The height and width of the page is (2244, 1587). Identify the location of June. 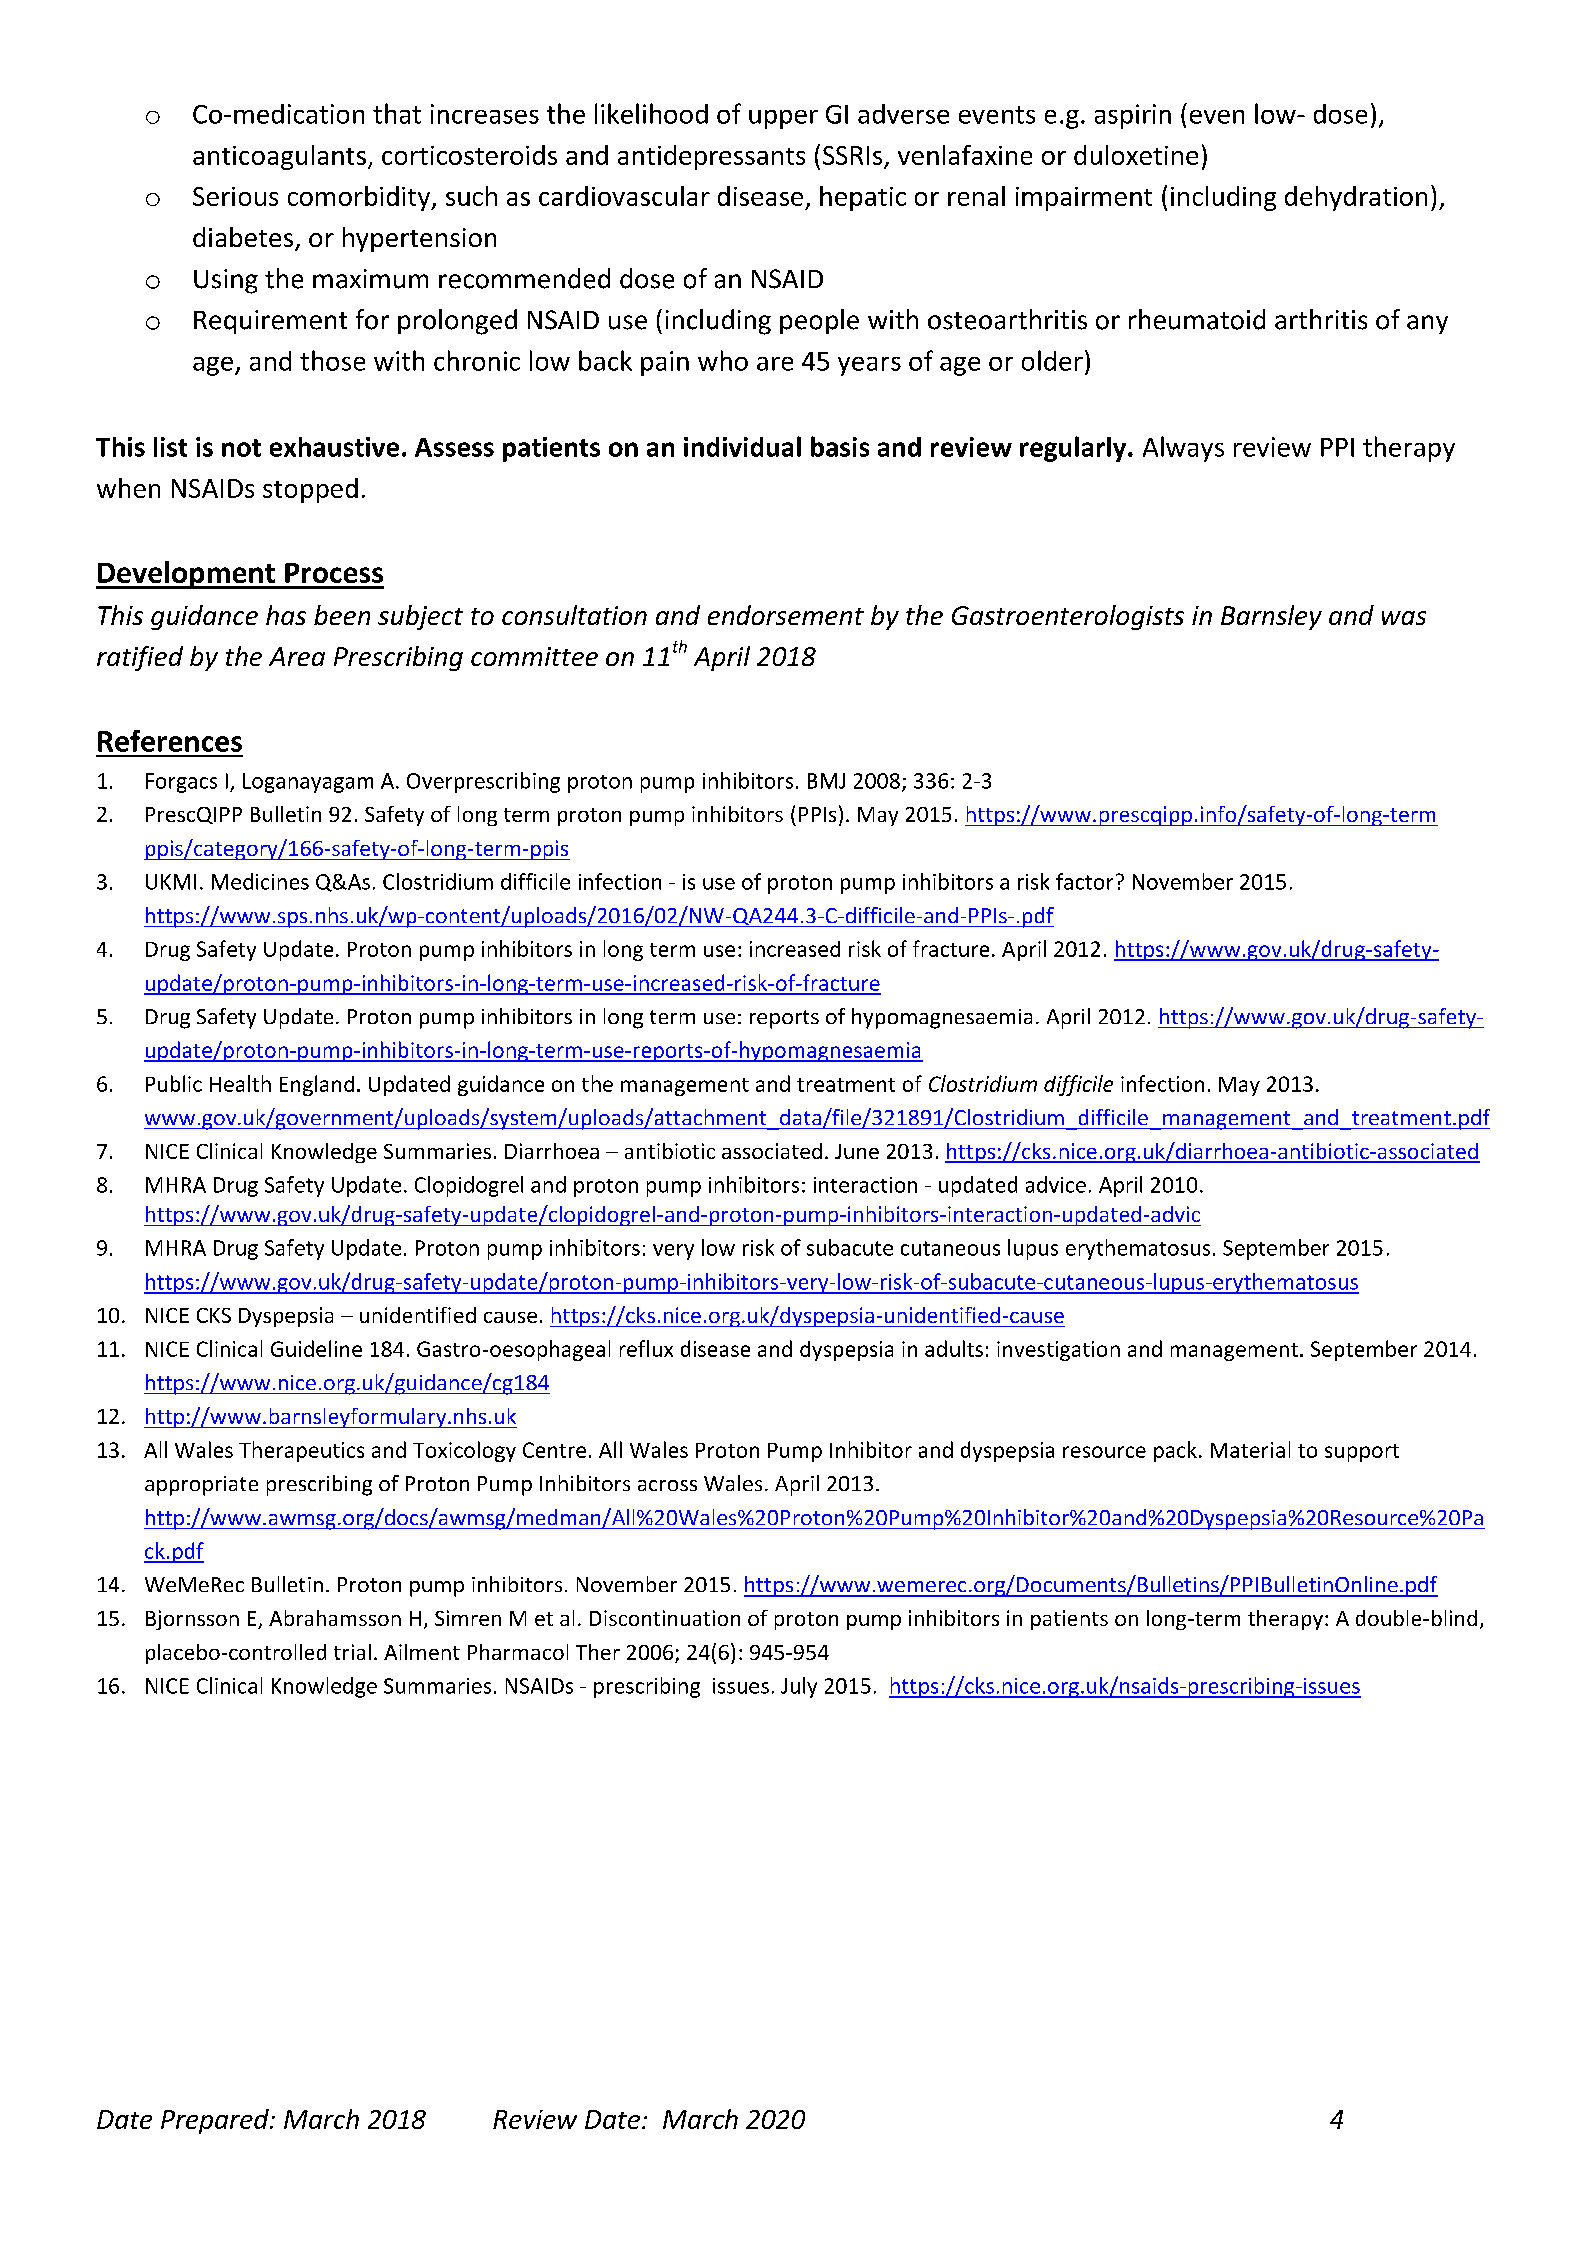
(857, 1151).
